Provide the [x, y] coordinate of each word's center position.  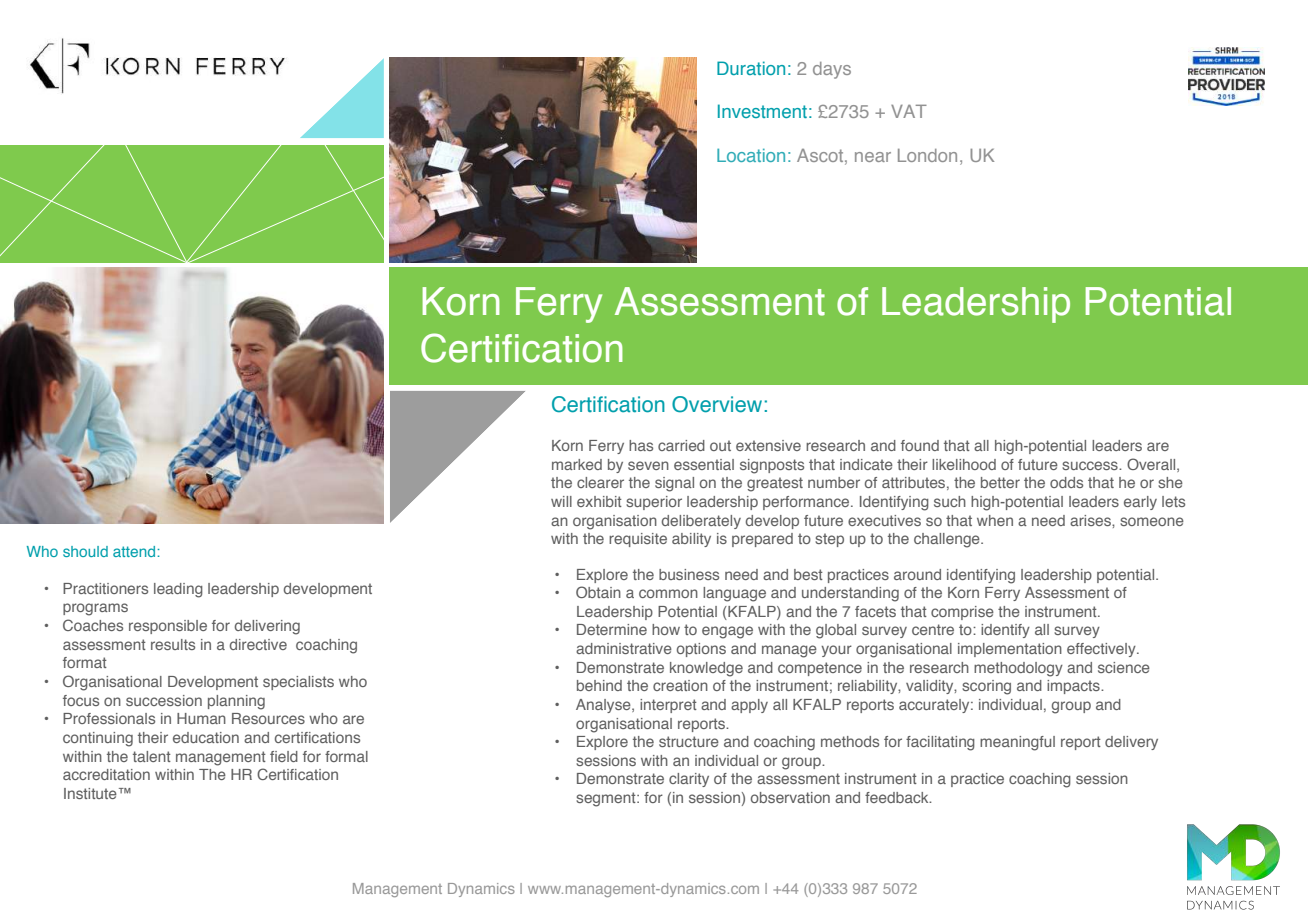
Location [751, 155]
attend [135, 551]
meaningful [1017, 743]
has [641, 445]
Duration [751, 68]
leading [178, 590]
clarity [689, 780]
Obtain [598, 592]
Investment [762, 111]
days [832, 70]
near [873, 157]
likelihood [964, 464]
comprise [962, 613]
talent [152, 756]
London [927, 155]
